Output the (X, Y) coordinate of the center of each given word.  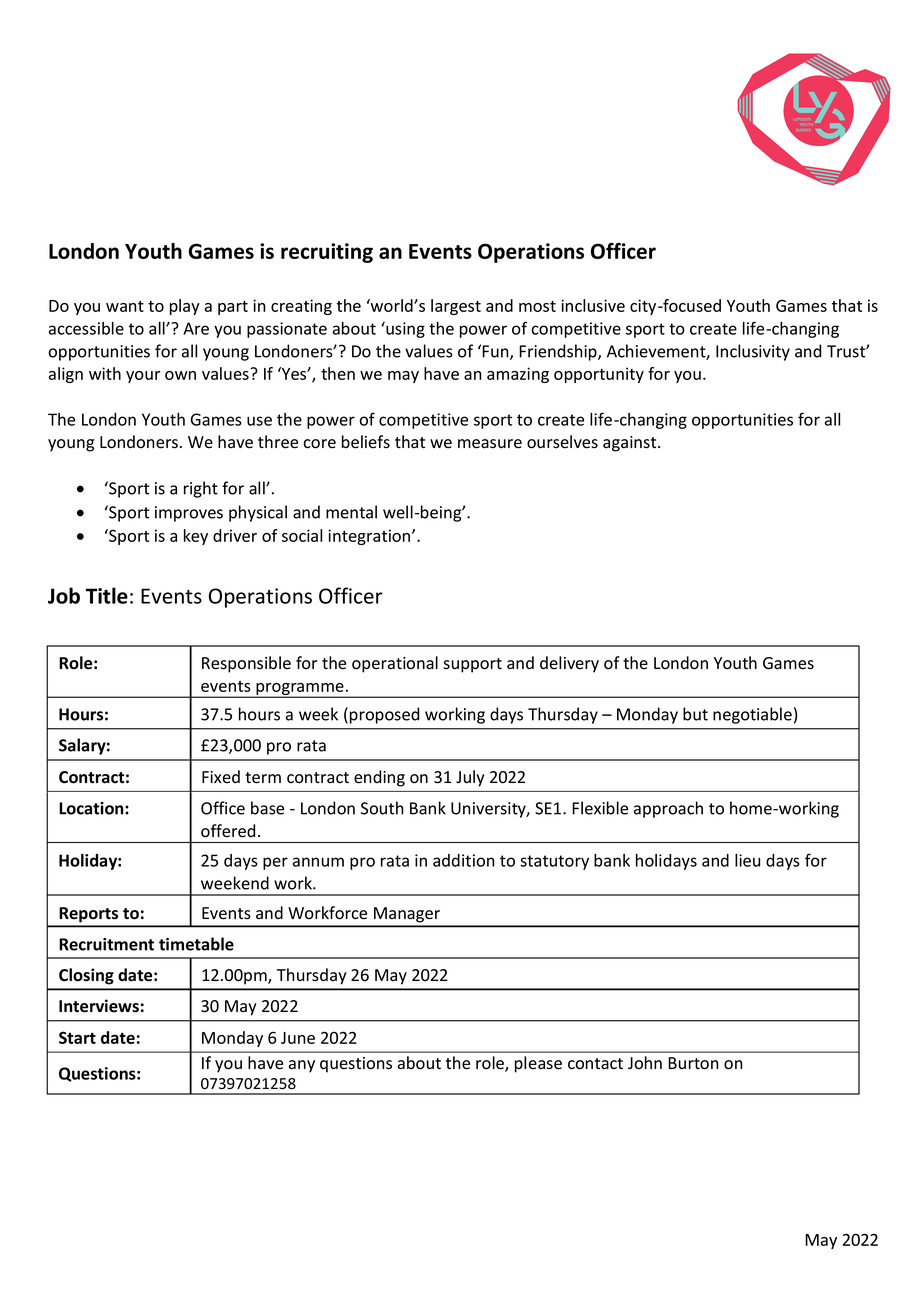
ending (379, 778)
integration (370, 537)
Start (77, 1037)
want (125, 306)
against (631, 444)
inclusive (593, 305)
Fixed (221, 777)
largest (456, 307)
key (196, 537)
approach (668, 809)
